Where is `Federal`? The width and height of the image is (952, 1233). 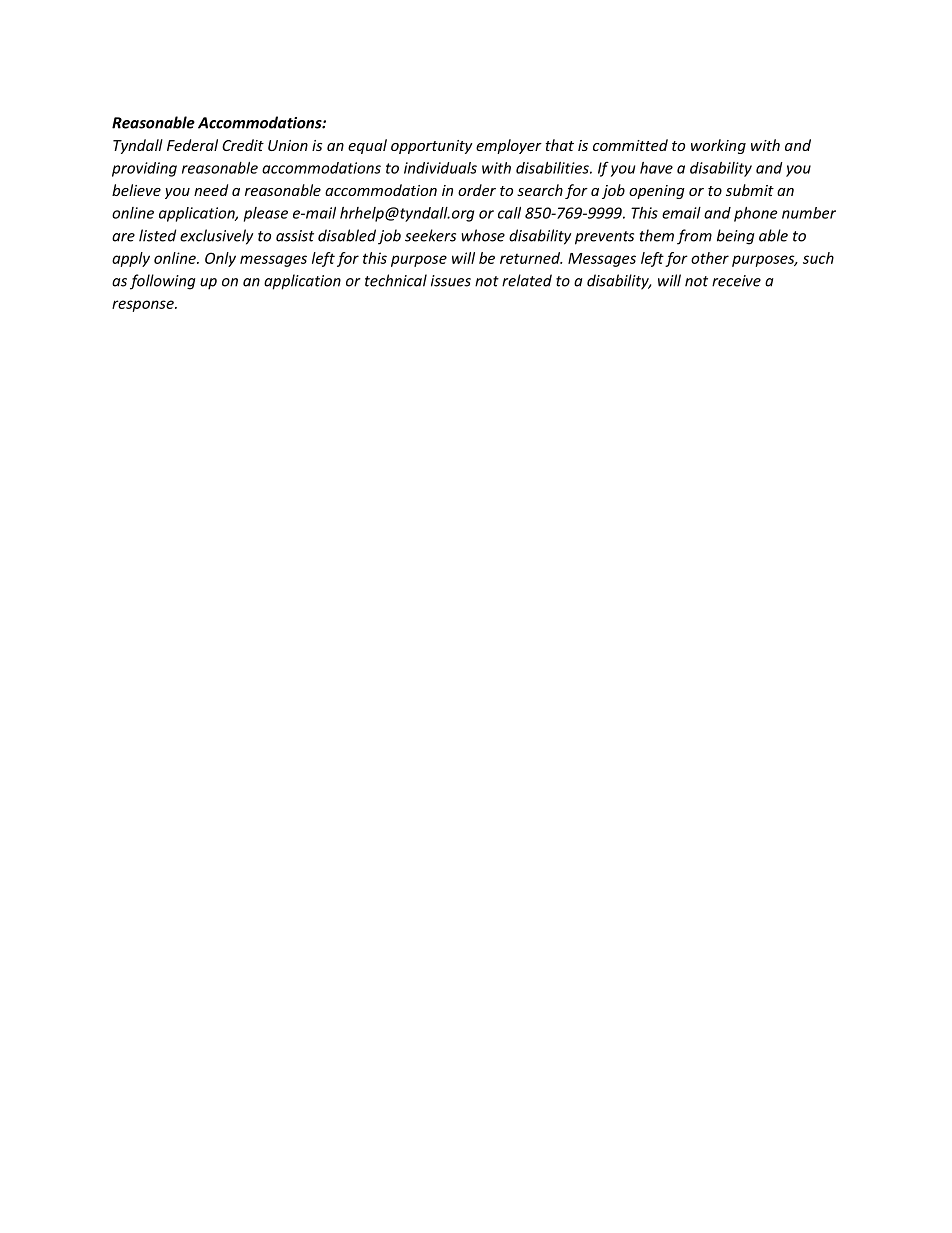
Federal is located at coordinates (192, 145).
